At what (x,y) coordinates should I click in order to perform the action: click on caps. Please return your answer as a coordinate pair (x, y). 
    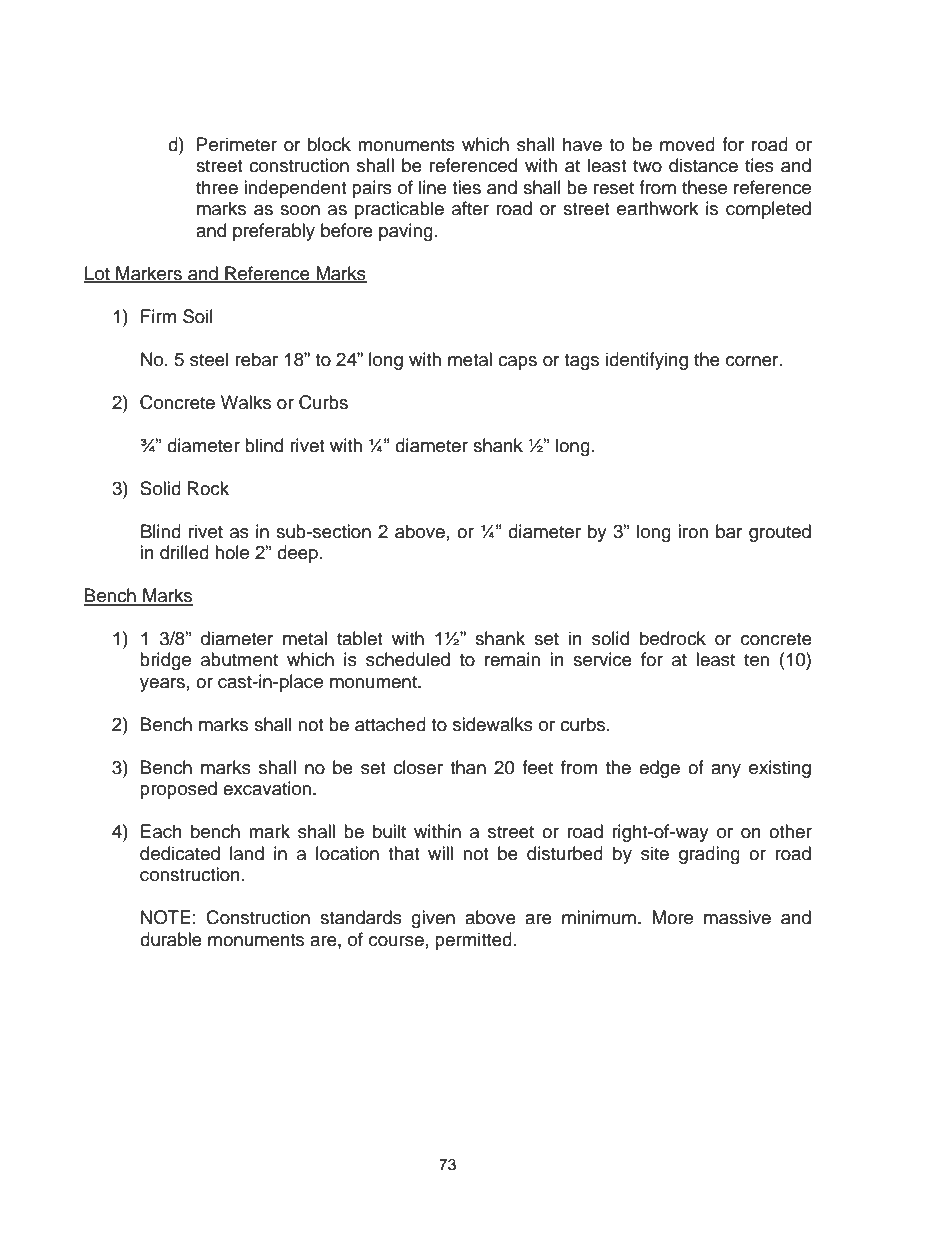
    Looking at the image, I should click on (517, 363).
